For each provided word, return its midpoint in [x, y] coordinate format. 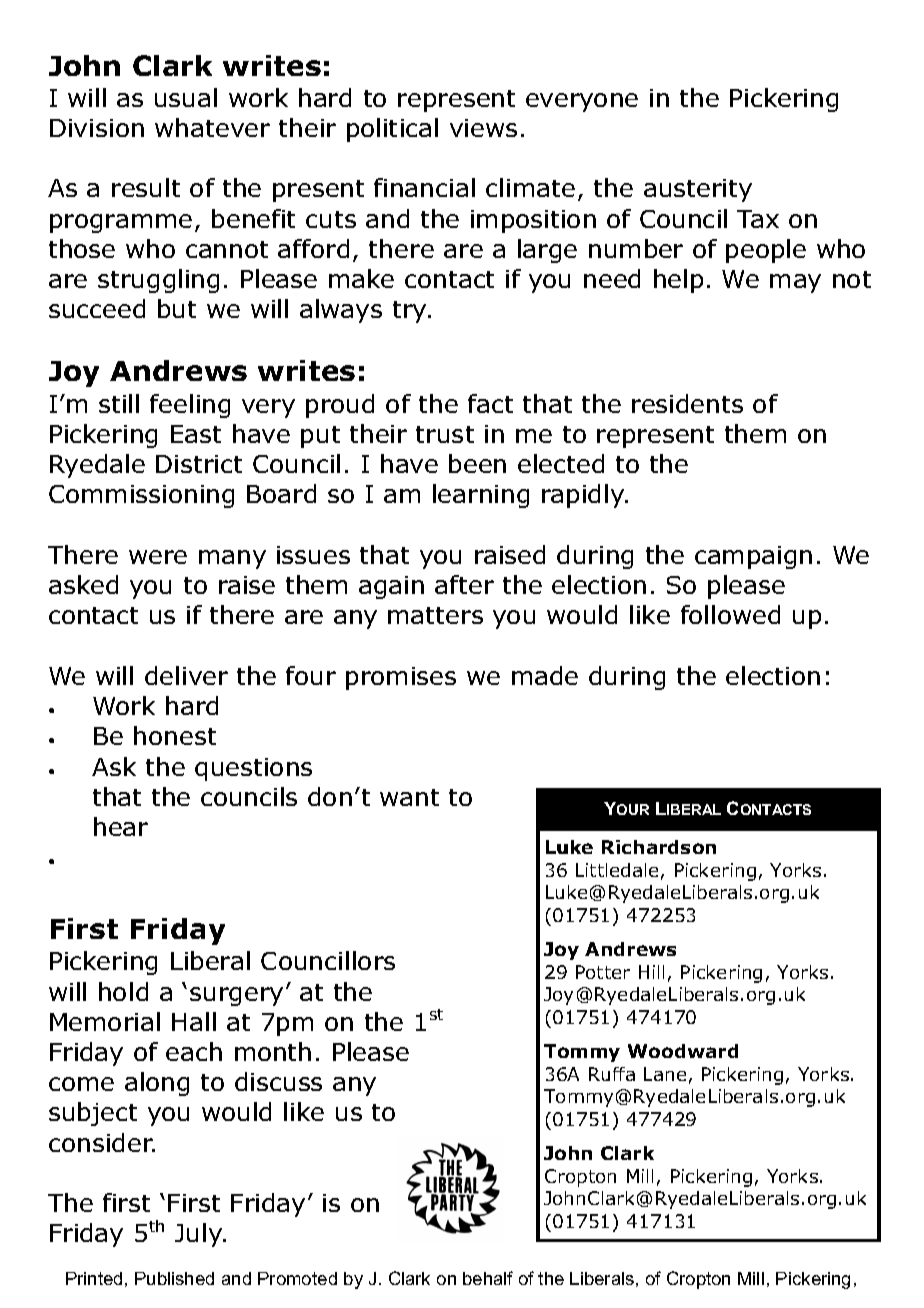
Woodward [683, 1051]
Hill [651, 972]
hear [121, 826]
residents [687, 403]
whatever [212, 127]
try [411, 312]
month [273, 1051]
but [177, 308]
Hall [194, 1021]
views [483, 128]
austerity [698, 190]
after [464, 584]
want [409, 797]
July [199, 1235]
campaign [753, 557]
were [158, 557]
